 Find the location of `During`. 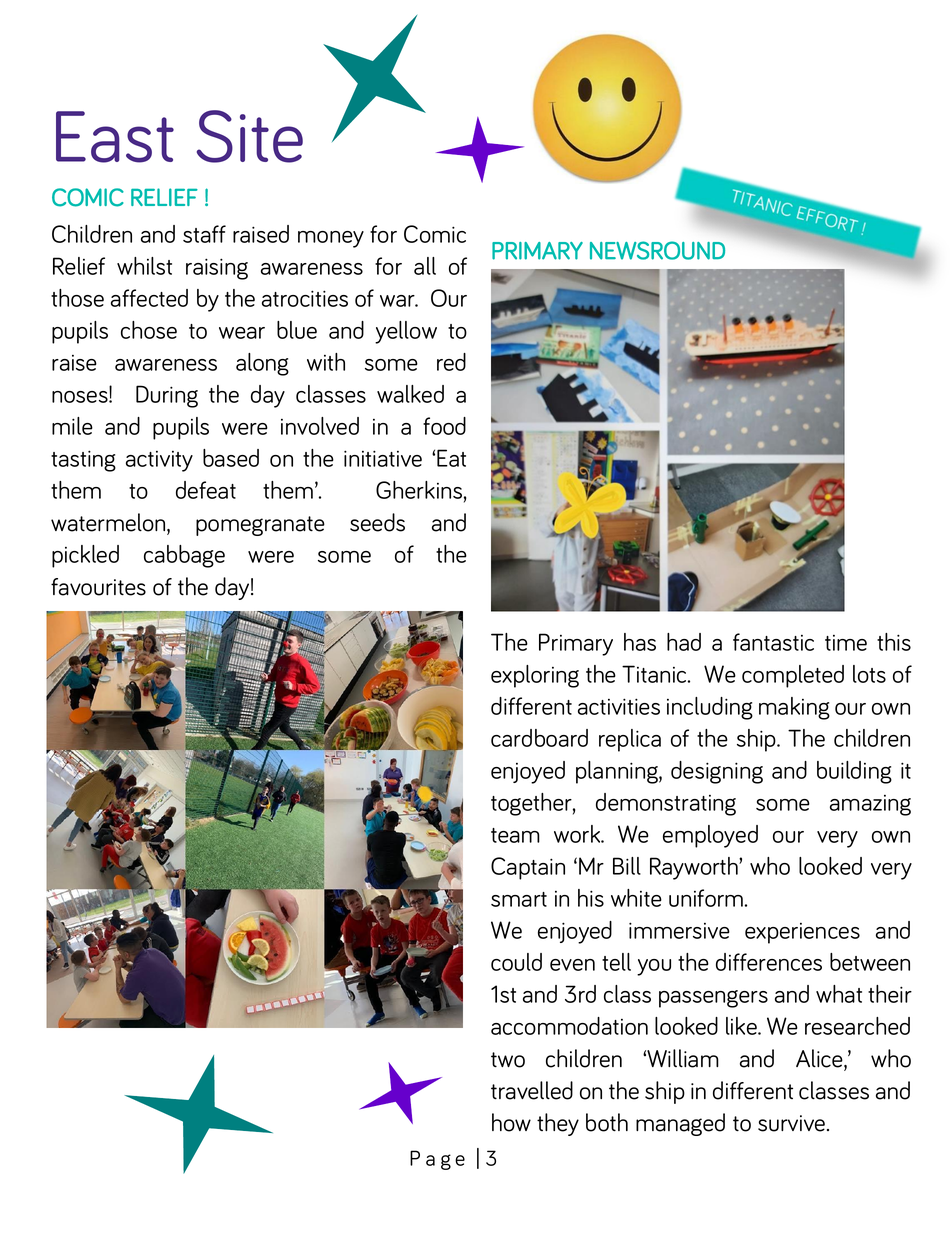

During is located at coordinates (167, 396).
